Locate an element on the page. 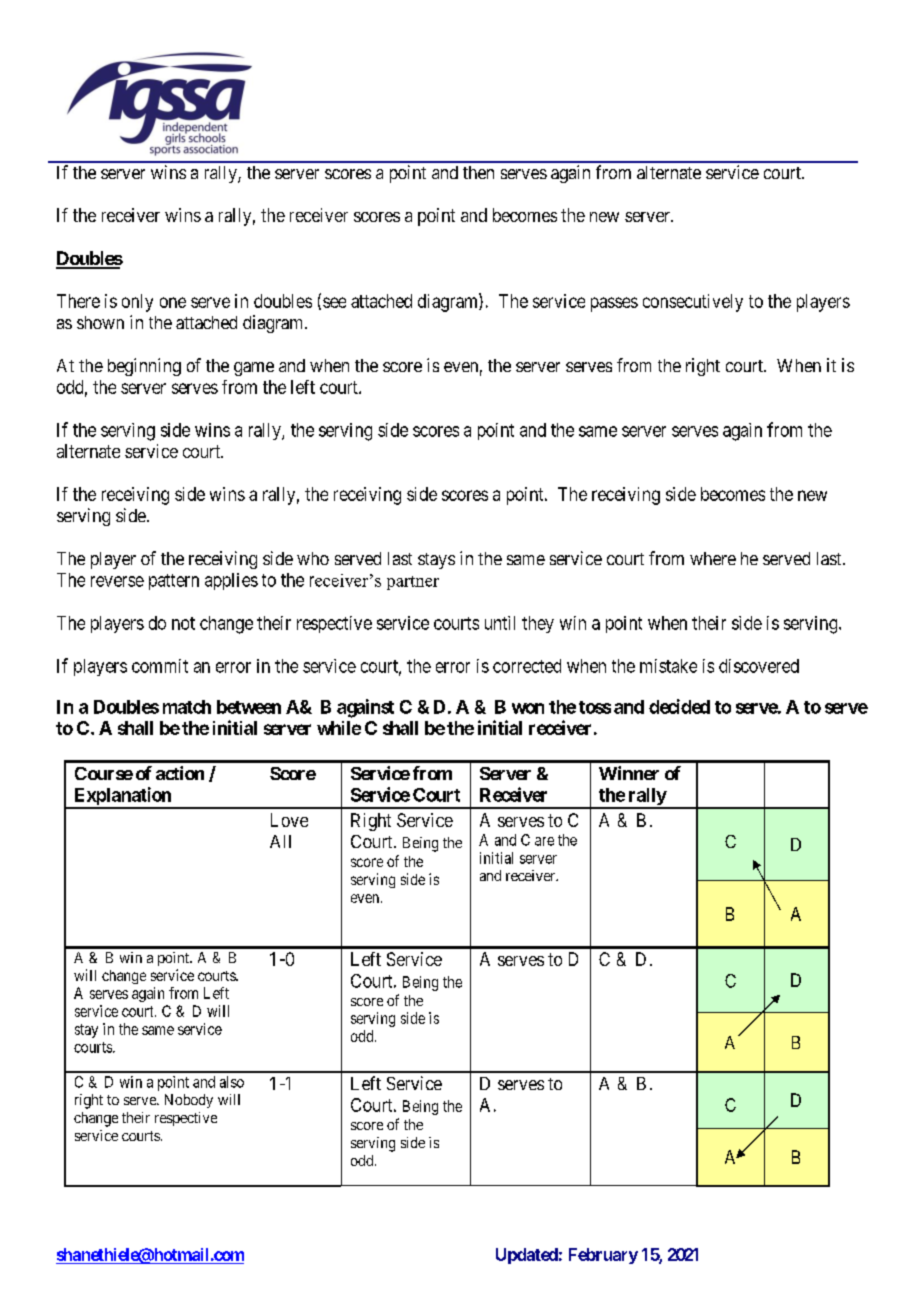  won is located at coordinates (528, 708).
